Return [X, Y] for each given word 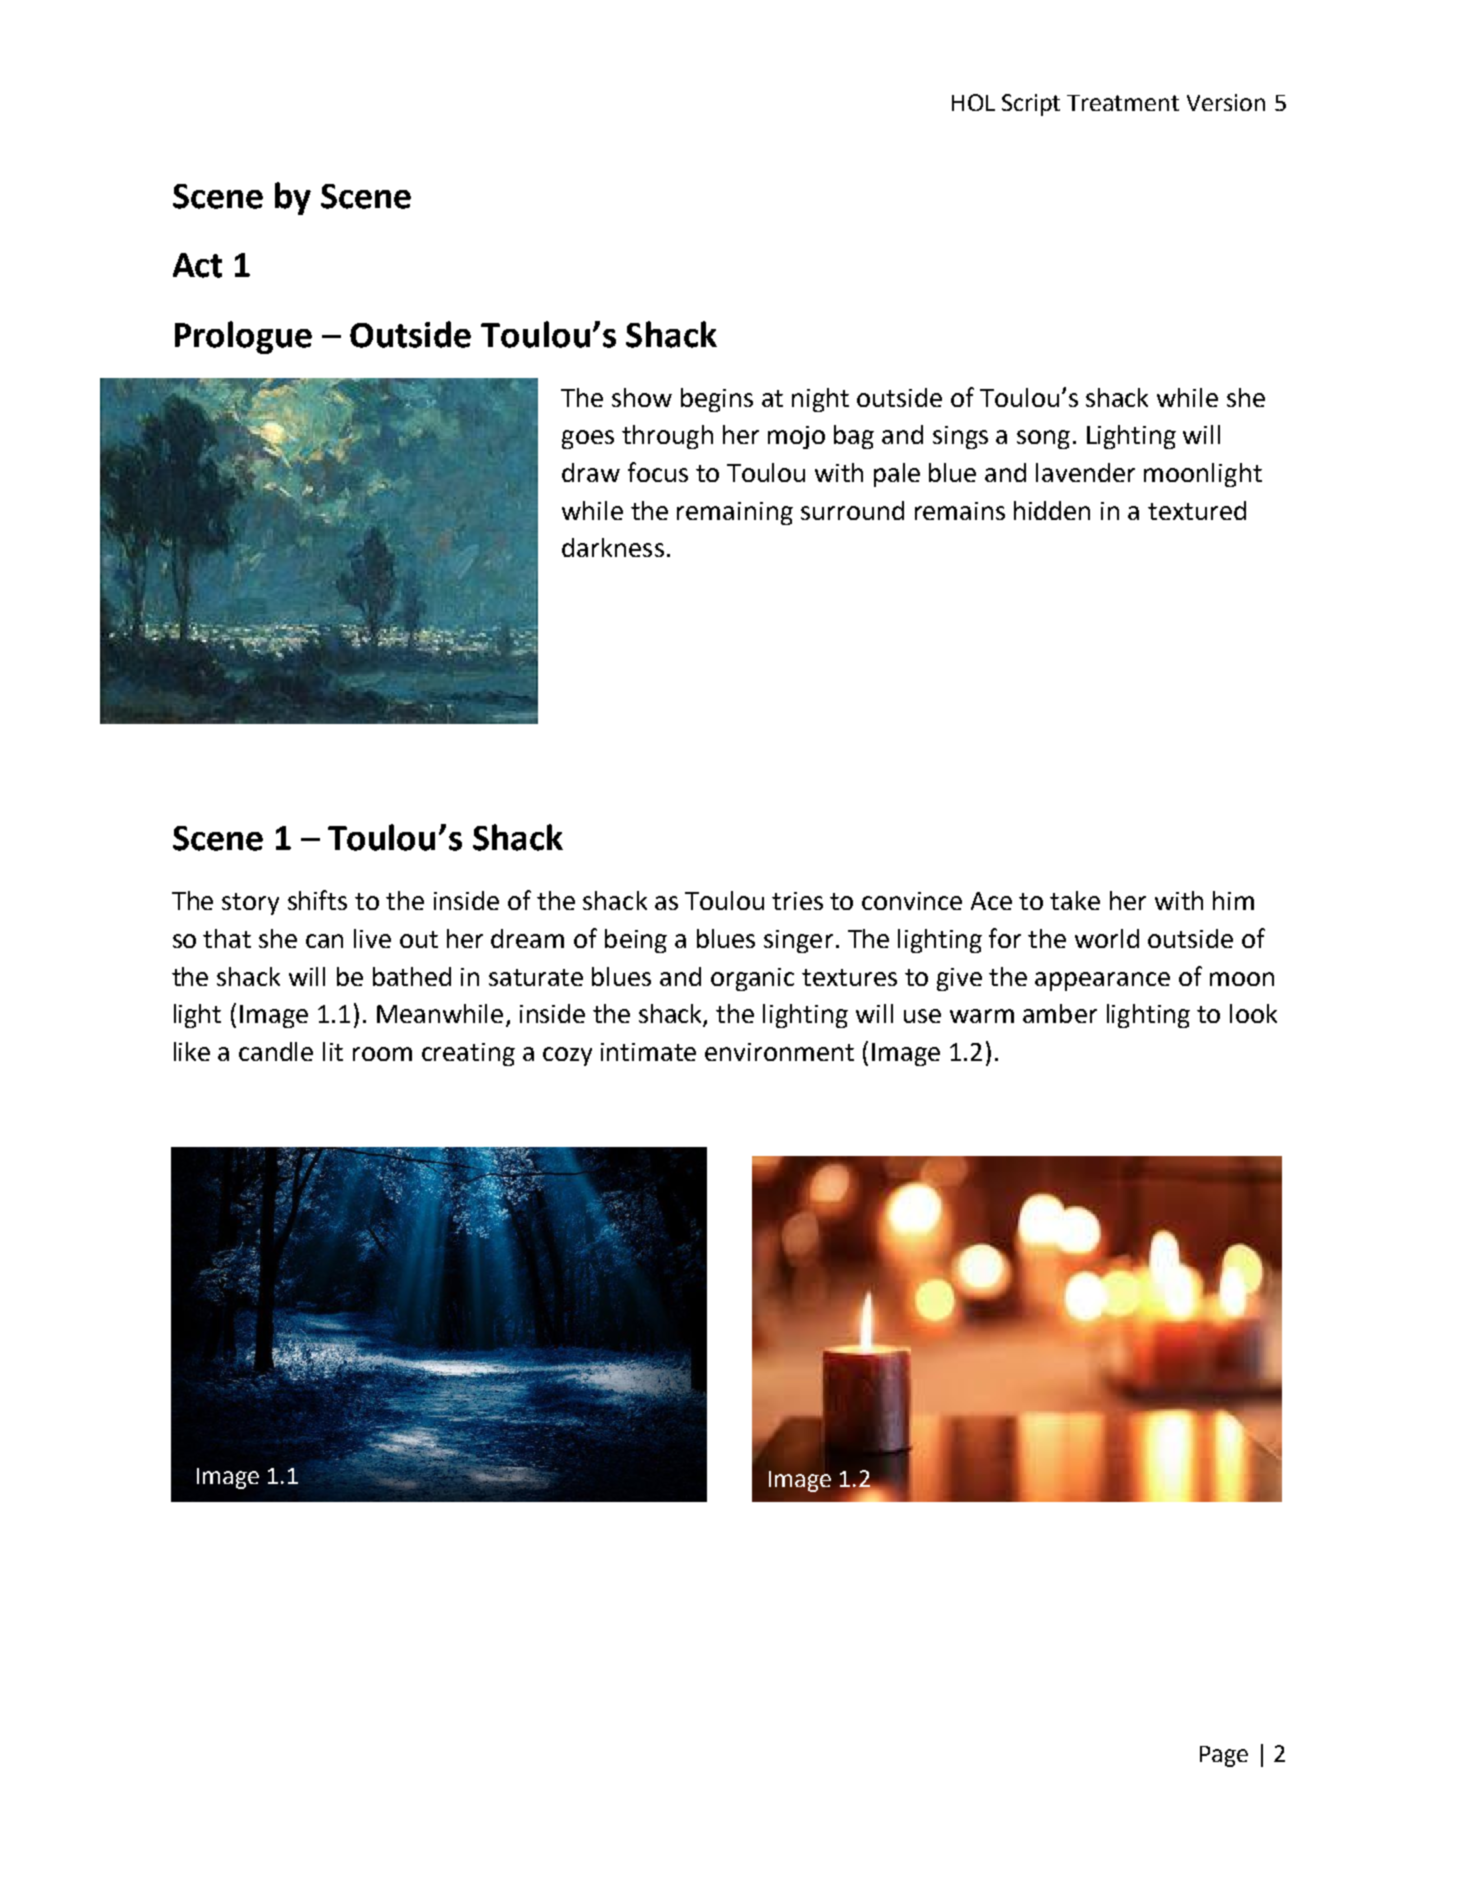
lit [333, 1051]
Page [1224, 1756]
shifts [317, 900]
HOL [973, 102]
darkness [613, 547]
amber [1060, 1013]
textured [1197, 510]
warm [982, 1016]
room [382, 1054]
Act [197, 265]
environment [779, 1052]
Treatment [1123, 103]
